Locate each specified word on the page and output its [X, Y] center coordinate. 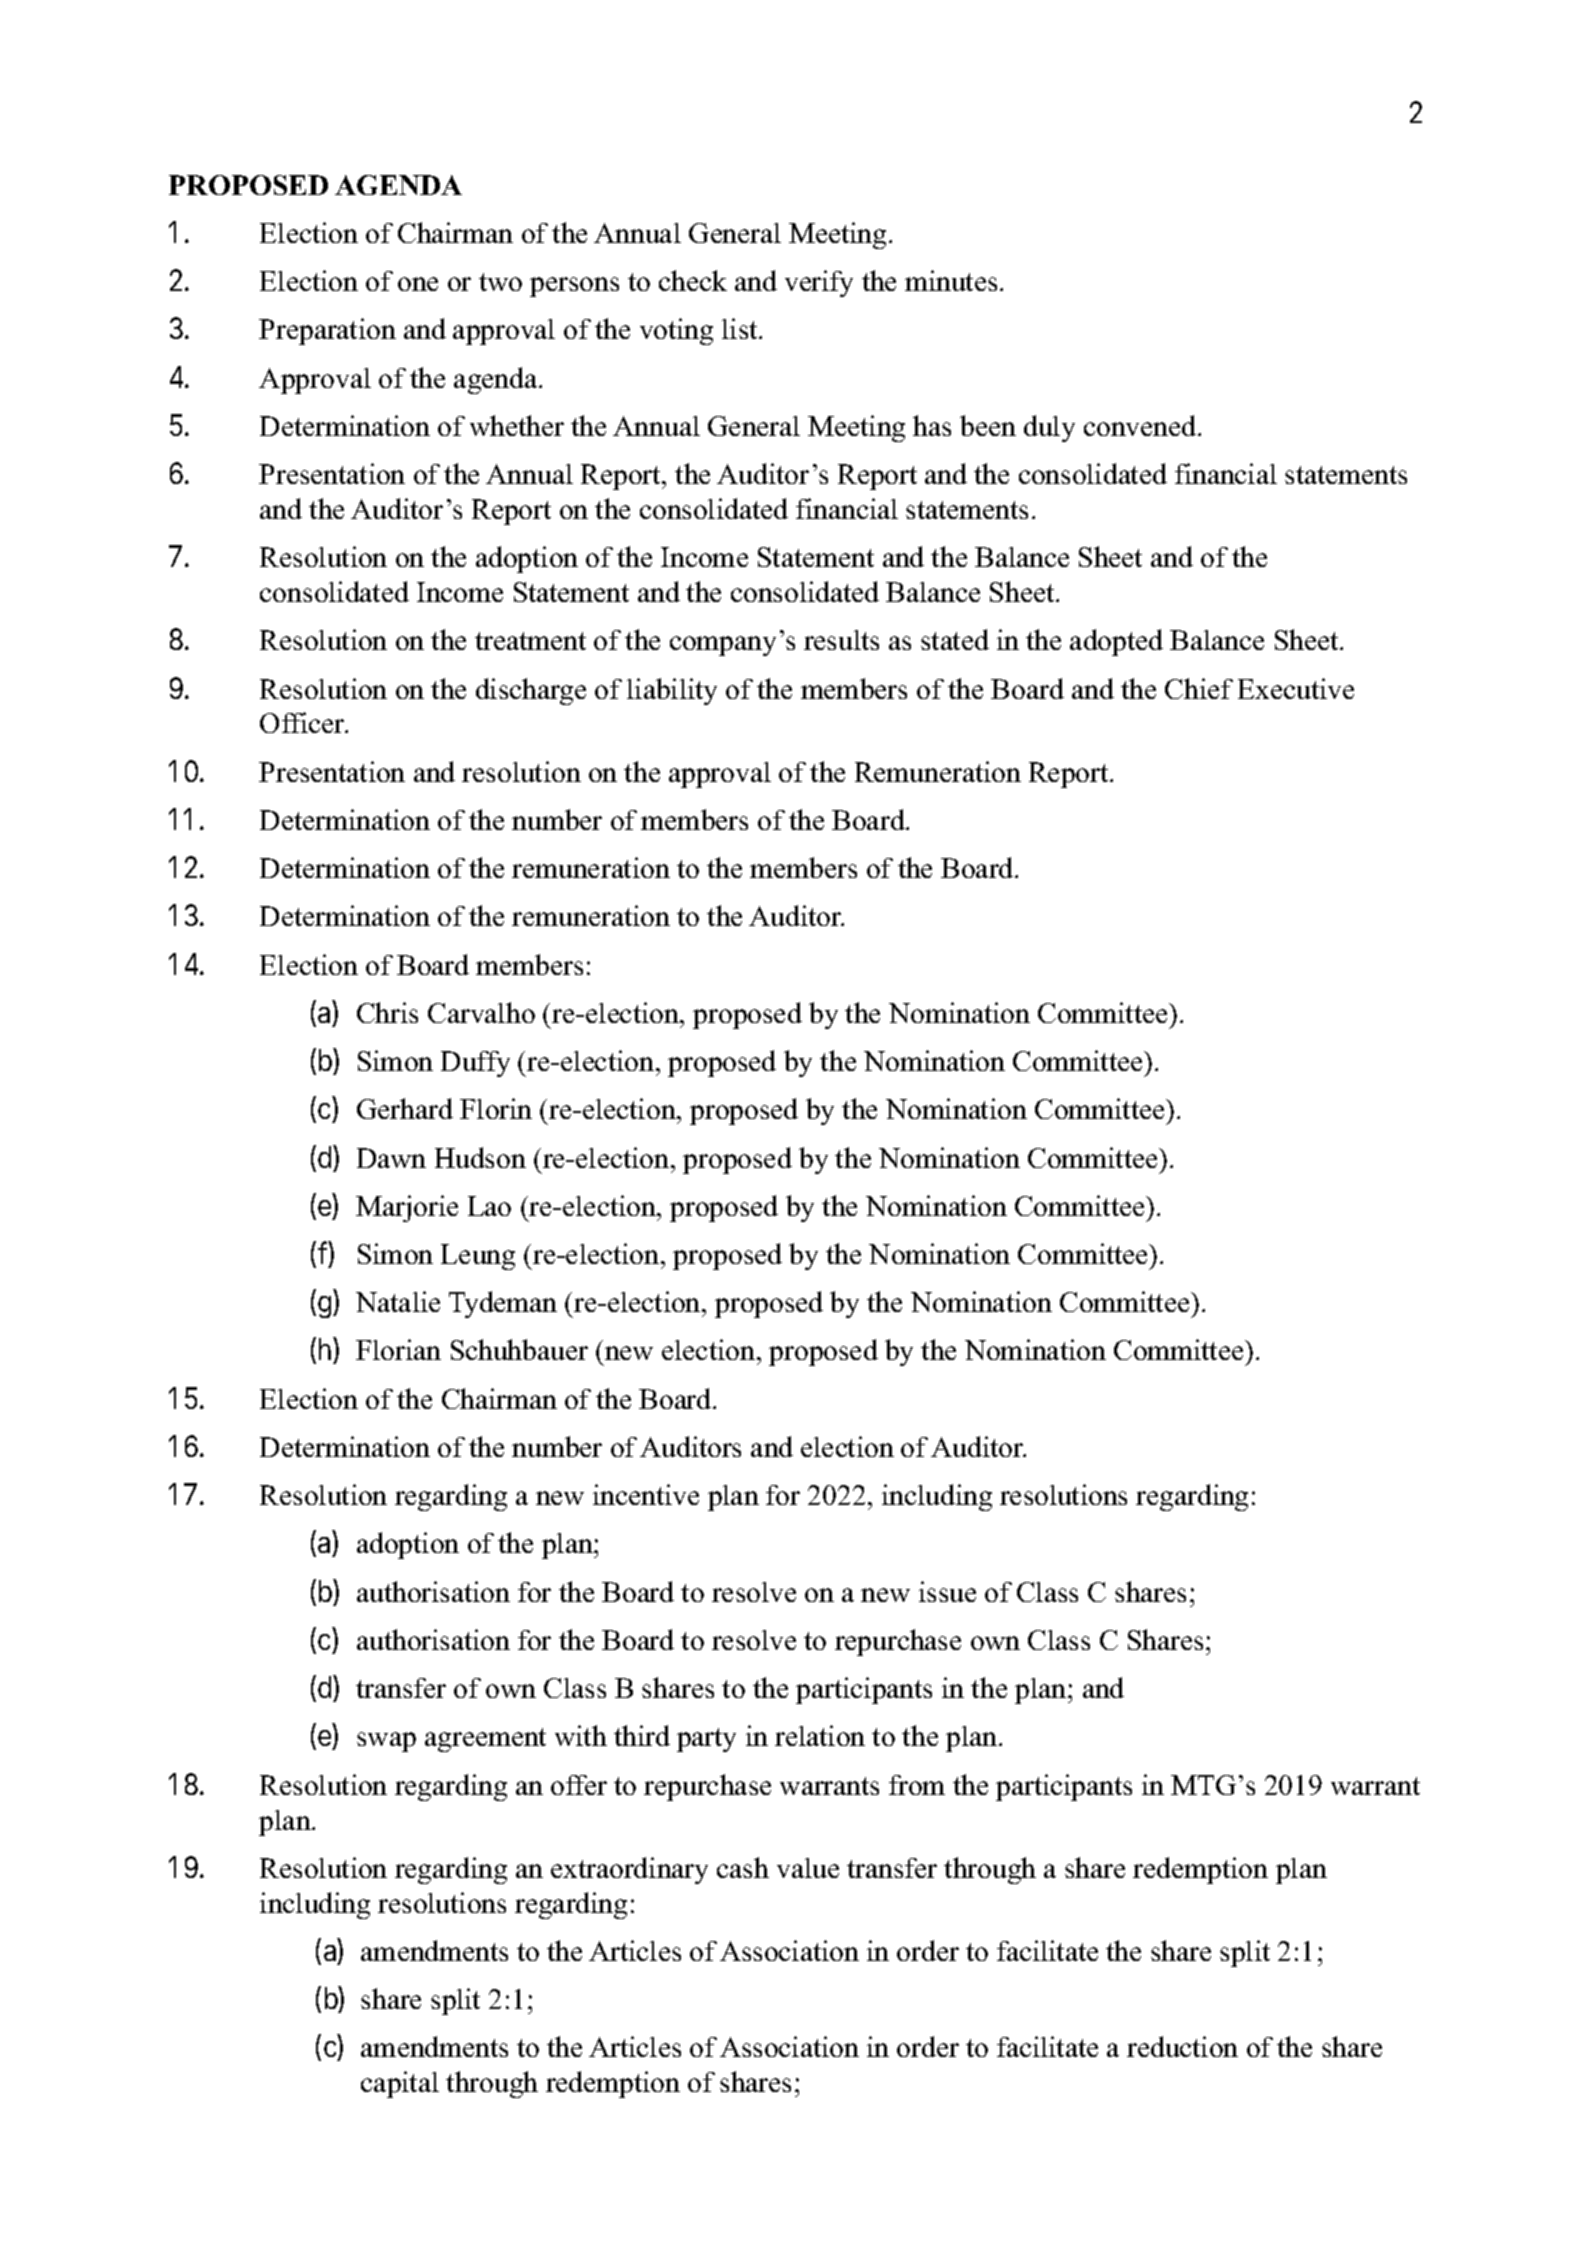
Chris [387, 1012]
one [418, 284]
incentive [646, 1494]
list [741, 328]
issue [947, 1591]
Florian [398, 1349]
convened [1141, 425]
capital [400, 2084]
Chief [1199, 688]
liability [672, 691]
